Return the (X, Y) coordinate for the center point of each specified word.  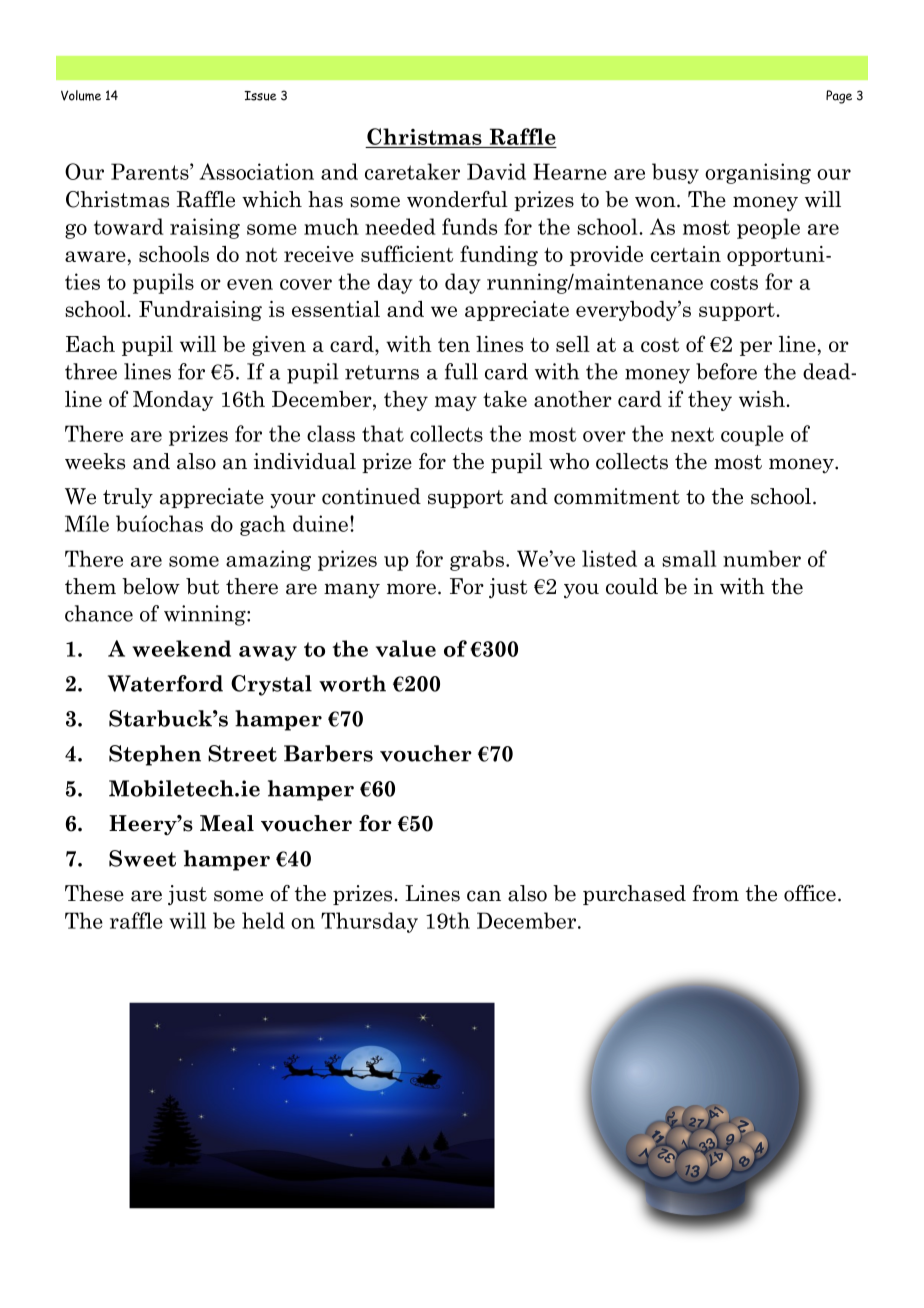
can (484, 896)
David (496, 171)
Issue (260, 96)
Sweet (142, 858)
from (715, 893)
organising (758, 173)
